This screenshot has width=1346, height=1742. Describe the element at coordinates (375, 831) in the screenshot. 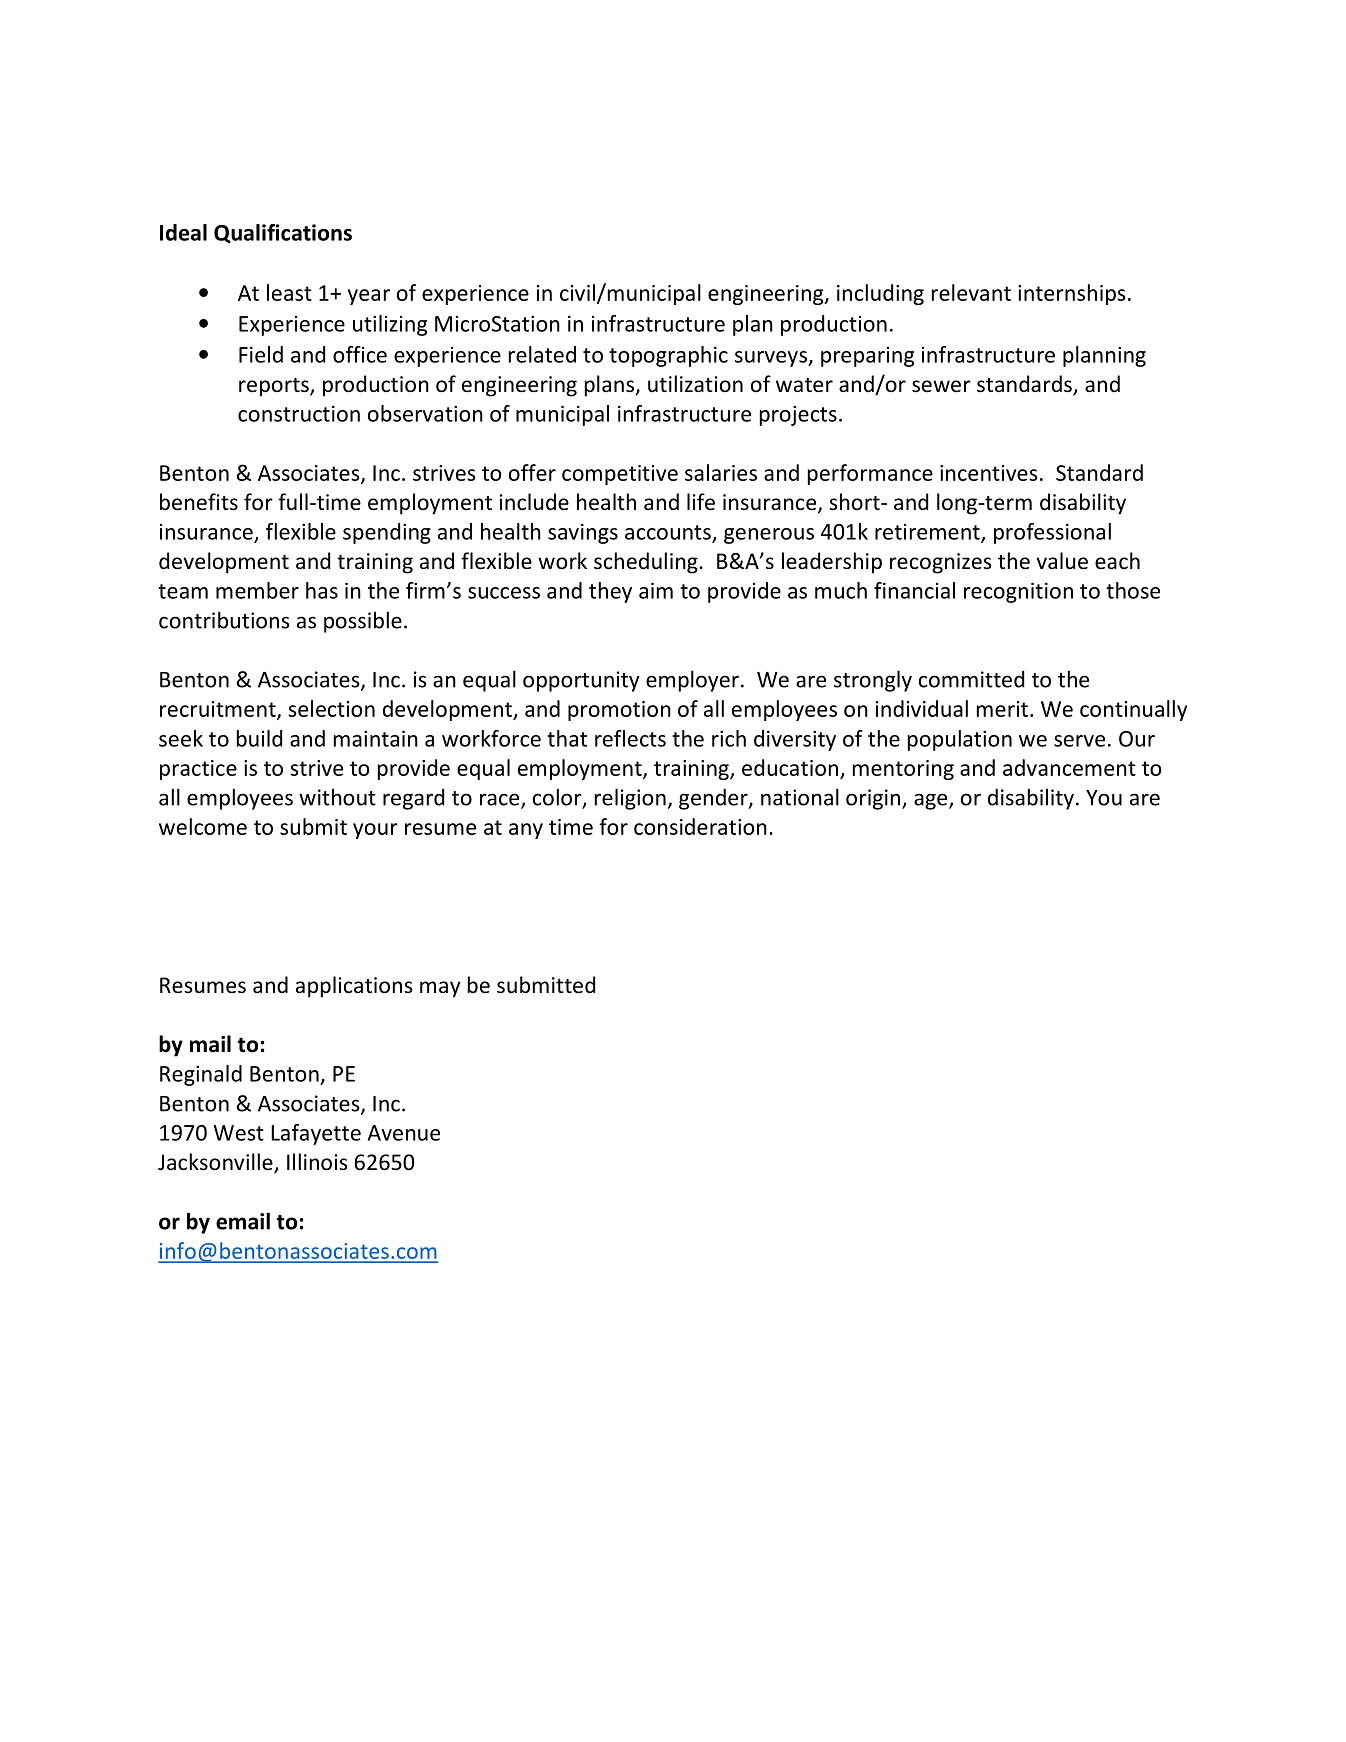

I see `your` at that location.
